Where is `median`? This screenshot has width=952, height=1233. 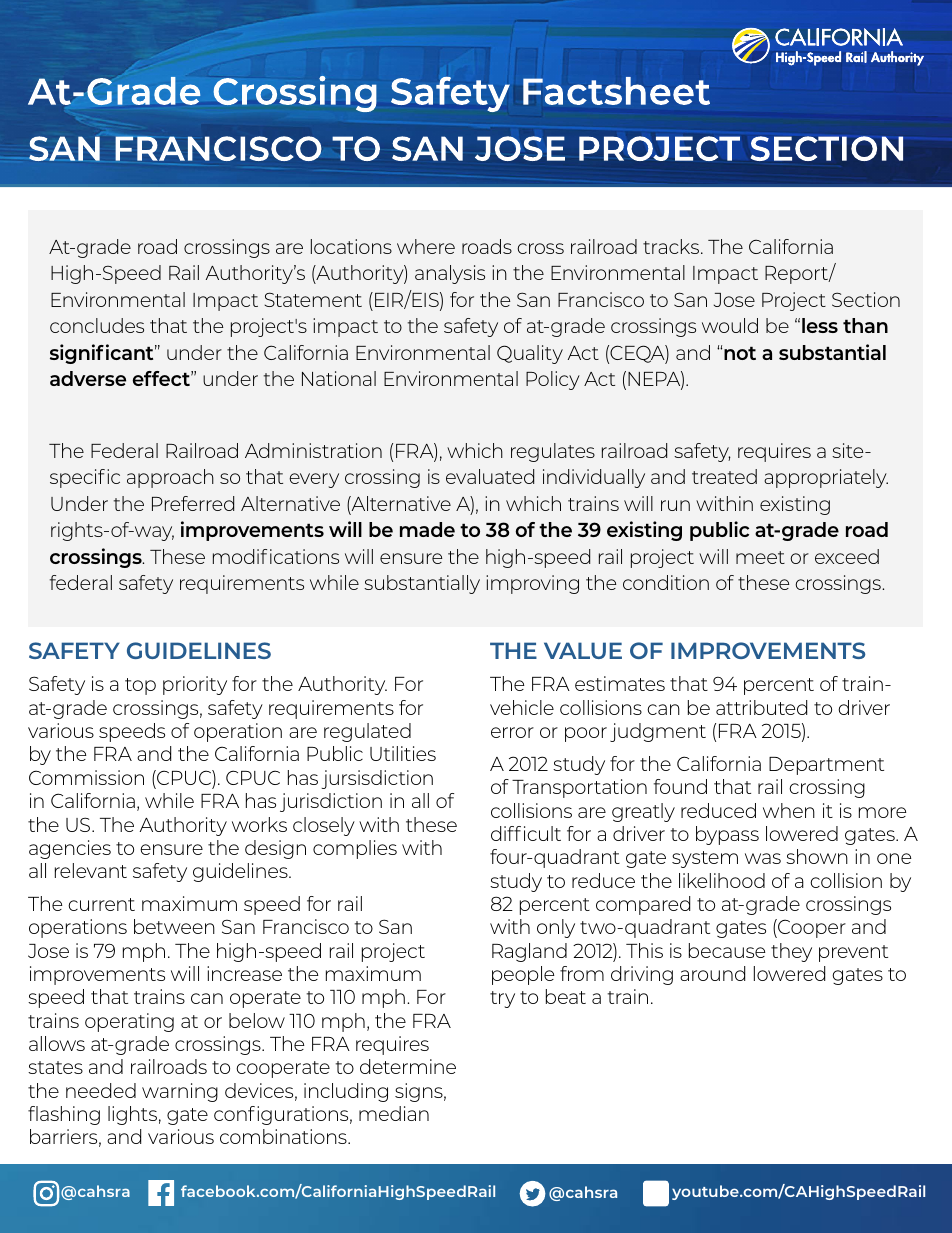 median is located at coordinates (394, 1113).
